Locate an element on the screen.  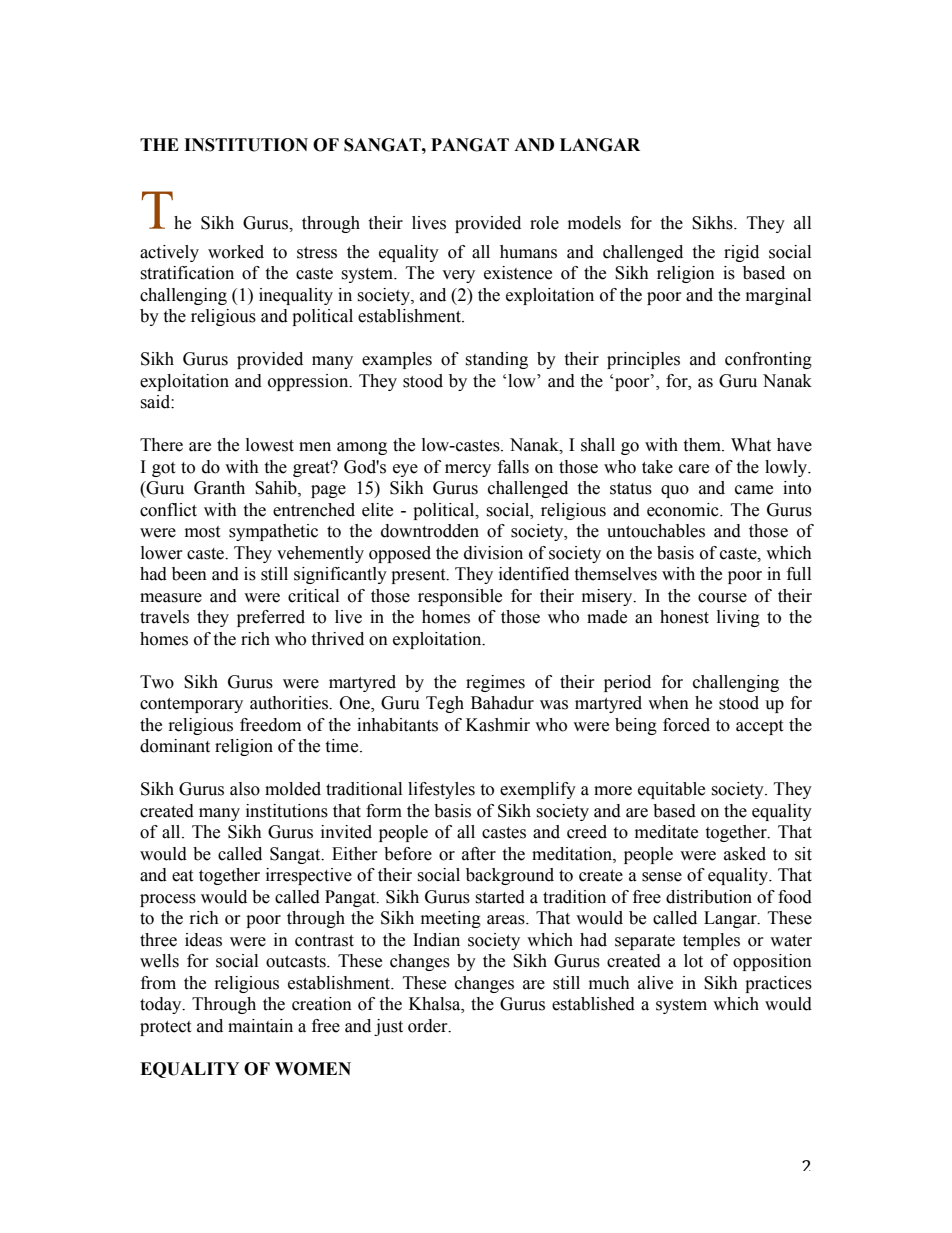
What is located at coordinates (751, 445).
